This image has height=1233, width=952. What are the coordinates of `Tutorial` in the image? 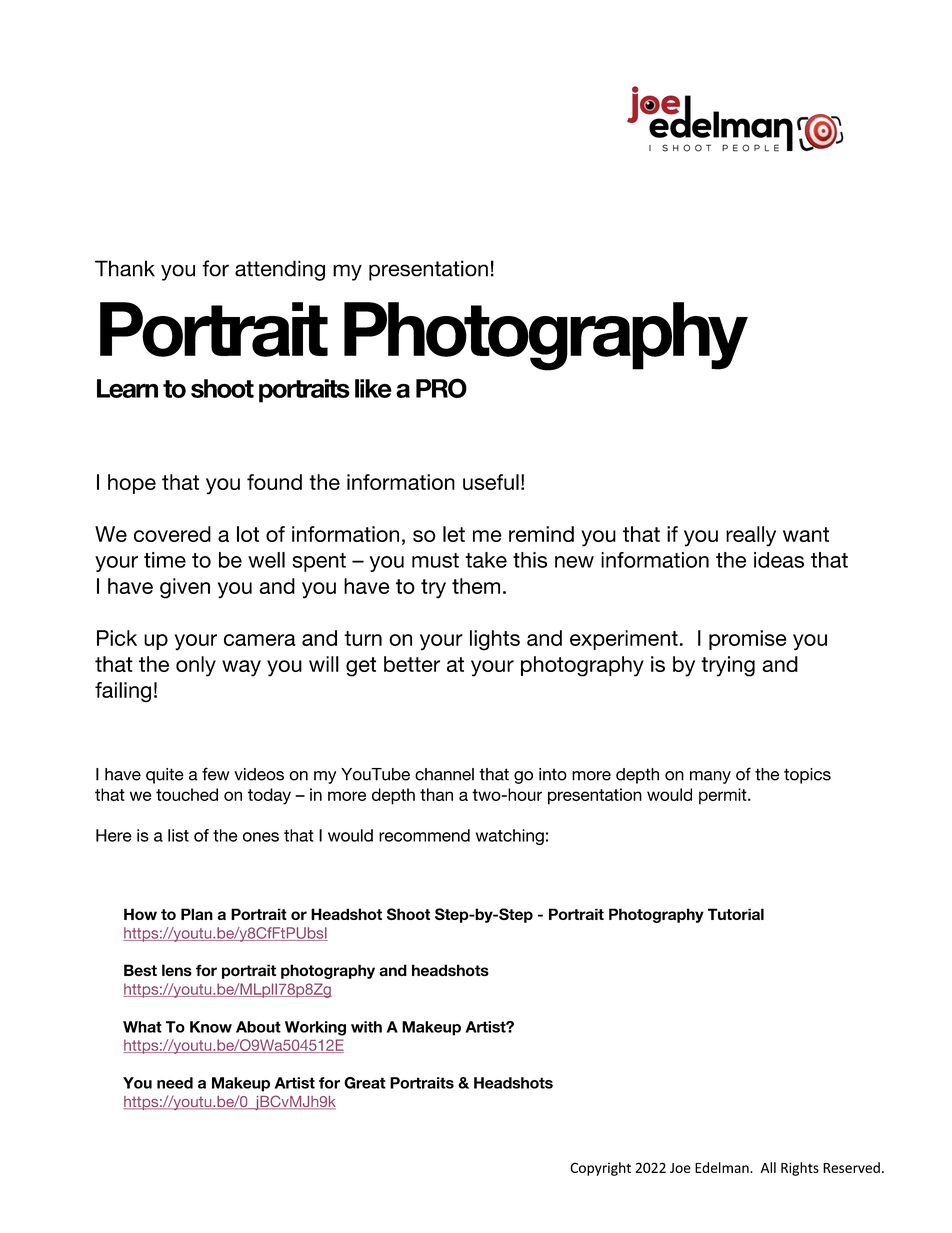 It's located at (736, 914).
